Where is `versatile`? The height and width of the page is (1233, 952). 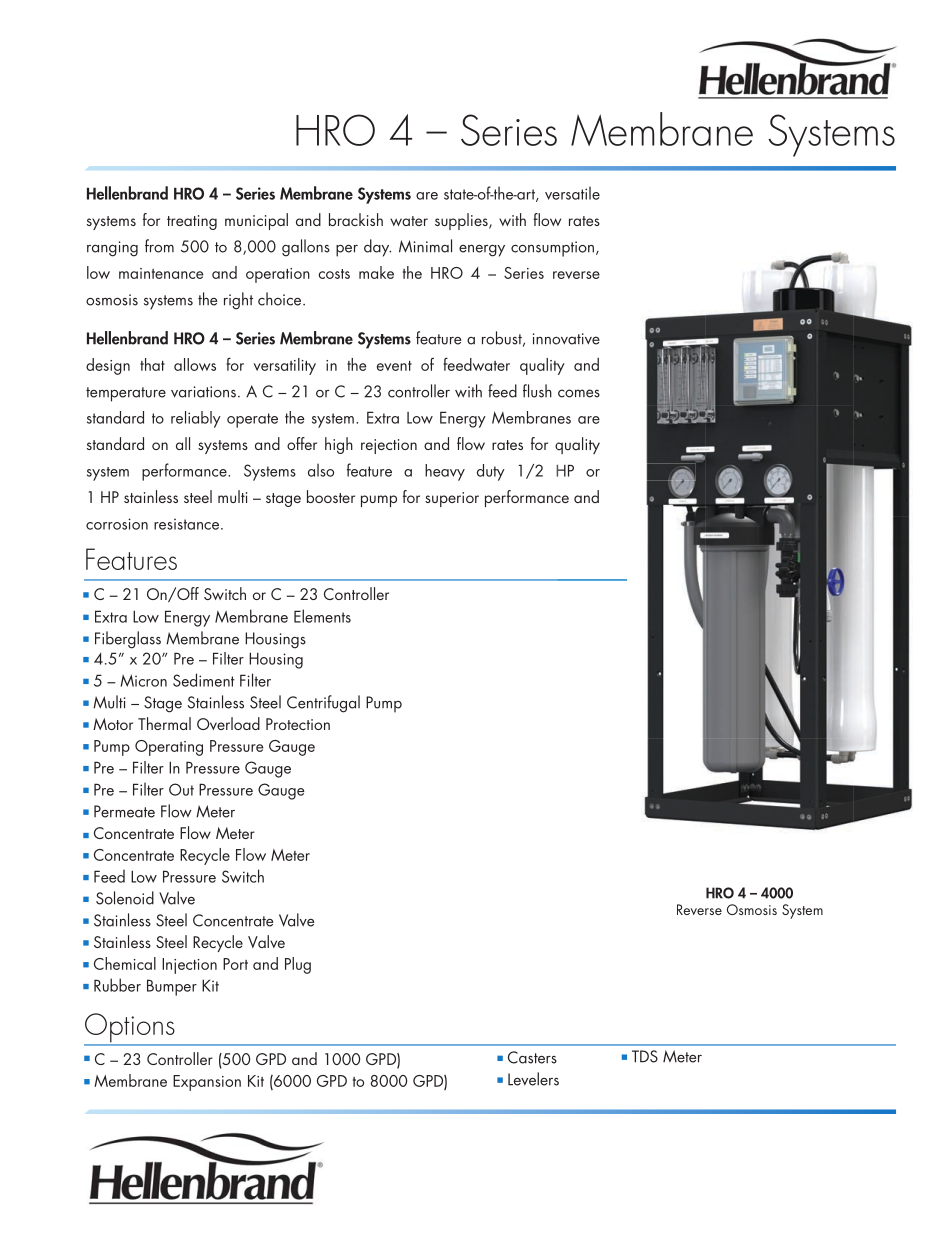
versatile is located at coordinates (572, 193).
